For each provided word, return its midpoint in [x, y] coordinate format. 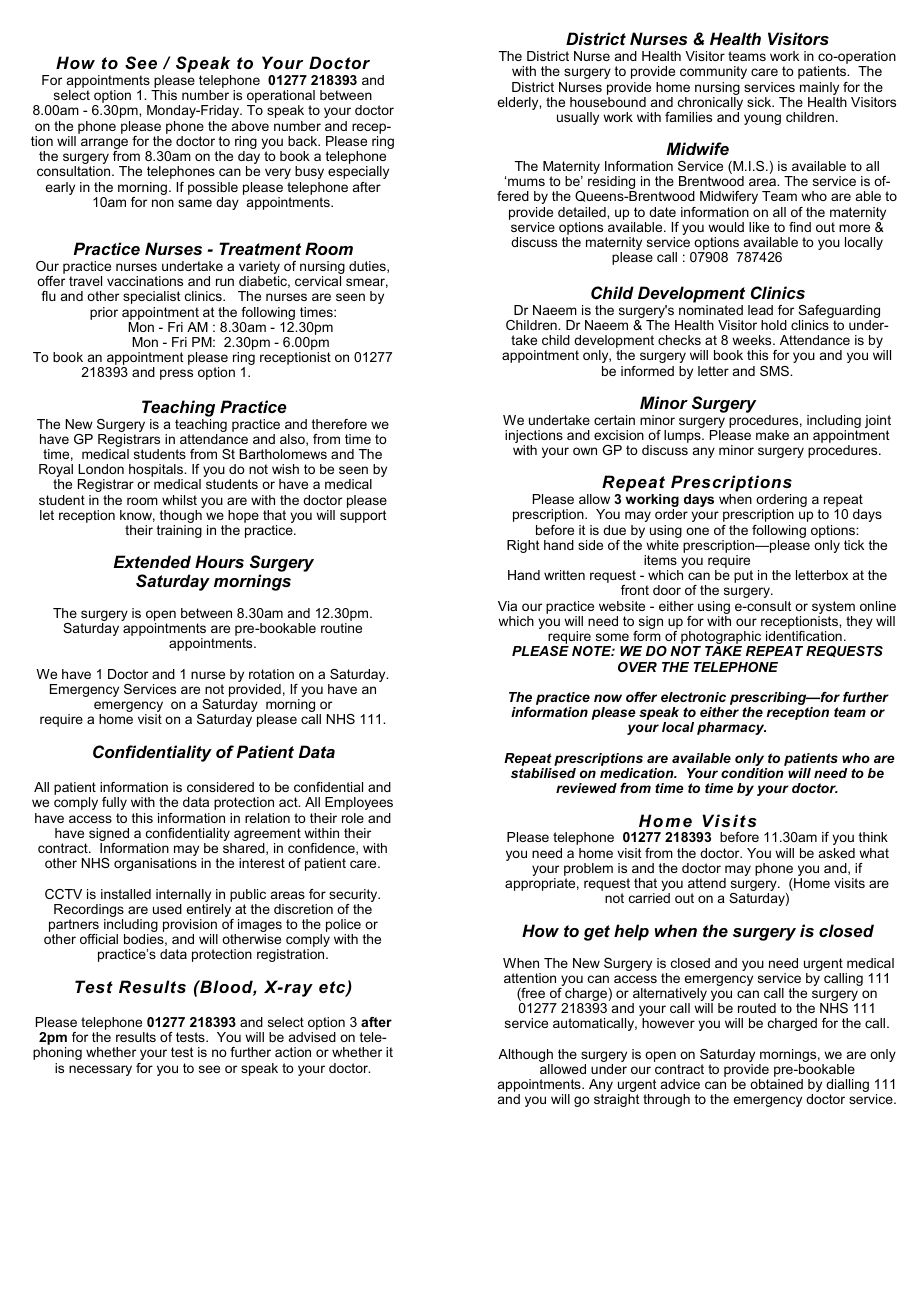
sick [760, 102]
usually [578, 118]
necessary [100, 1070]
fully [114, 803]
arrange [104, 145]
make [772, 435]
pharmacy [731, 728]
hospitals [157, 472]
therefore [339, 424]
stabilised [543, 773]
